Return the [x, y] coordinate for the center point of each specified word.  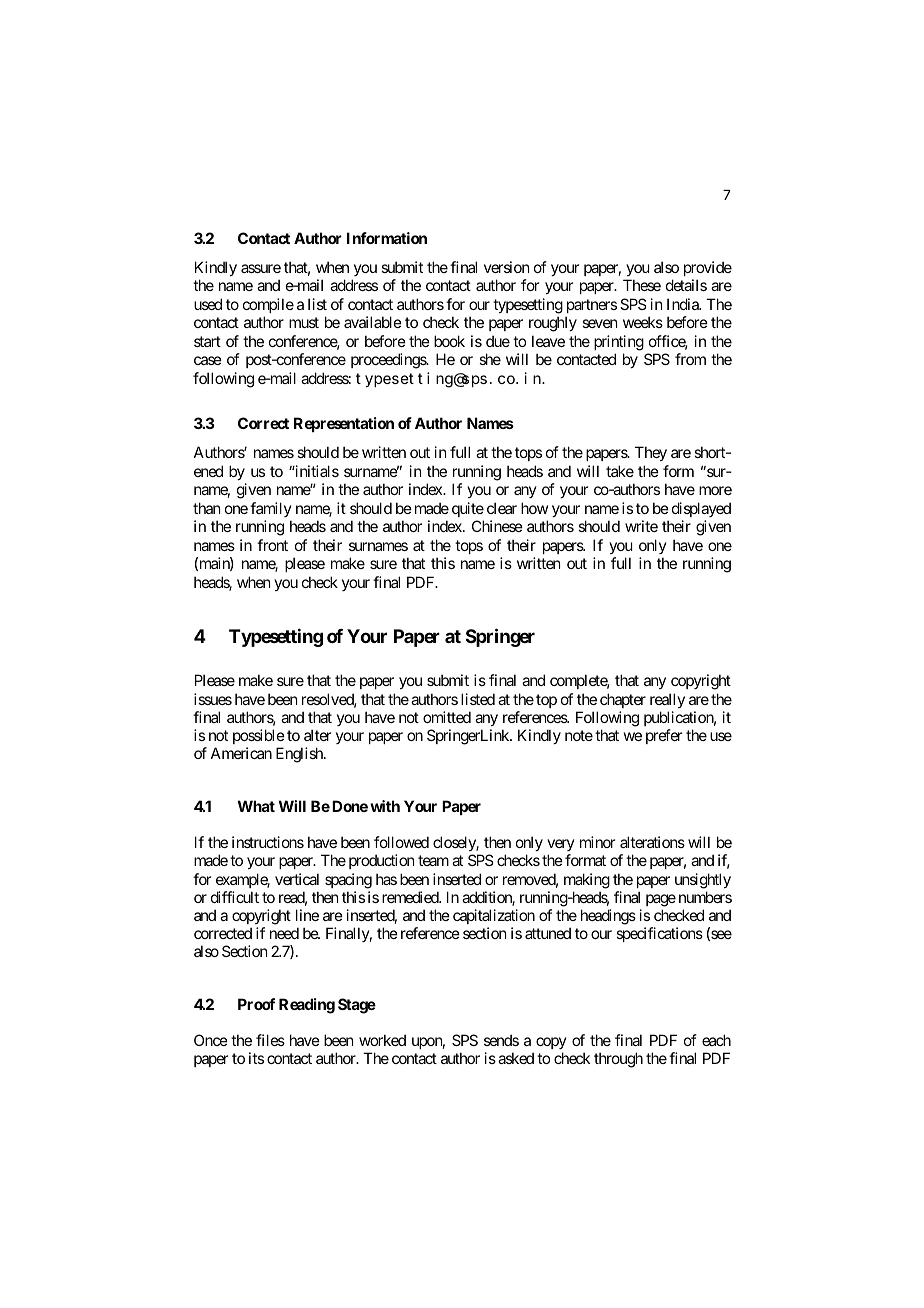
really [667, 700]
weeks [643, 322]
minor [597, 842]
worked [382, 1040]
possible [259, 736]
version [506, 267]
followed [401, 842]
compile [268, 305]
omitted [447, 717]
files [270, 1040]
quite [468, 509]
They [651, 453]
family [271, 509]
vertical [297, 879]
